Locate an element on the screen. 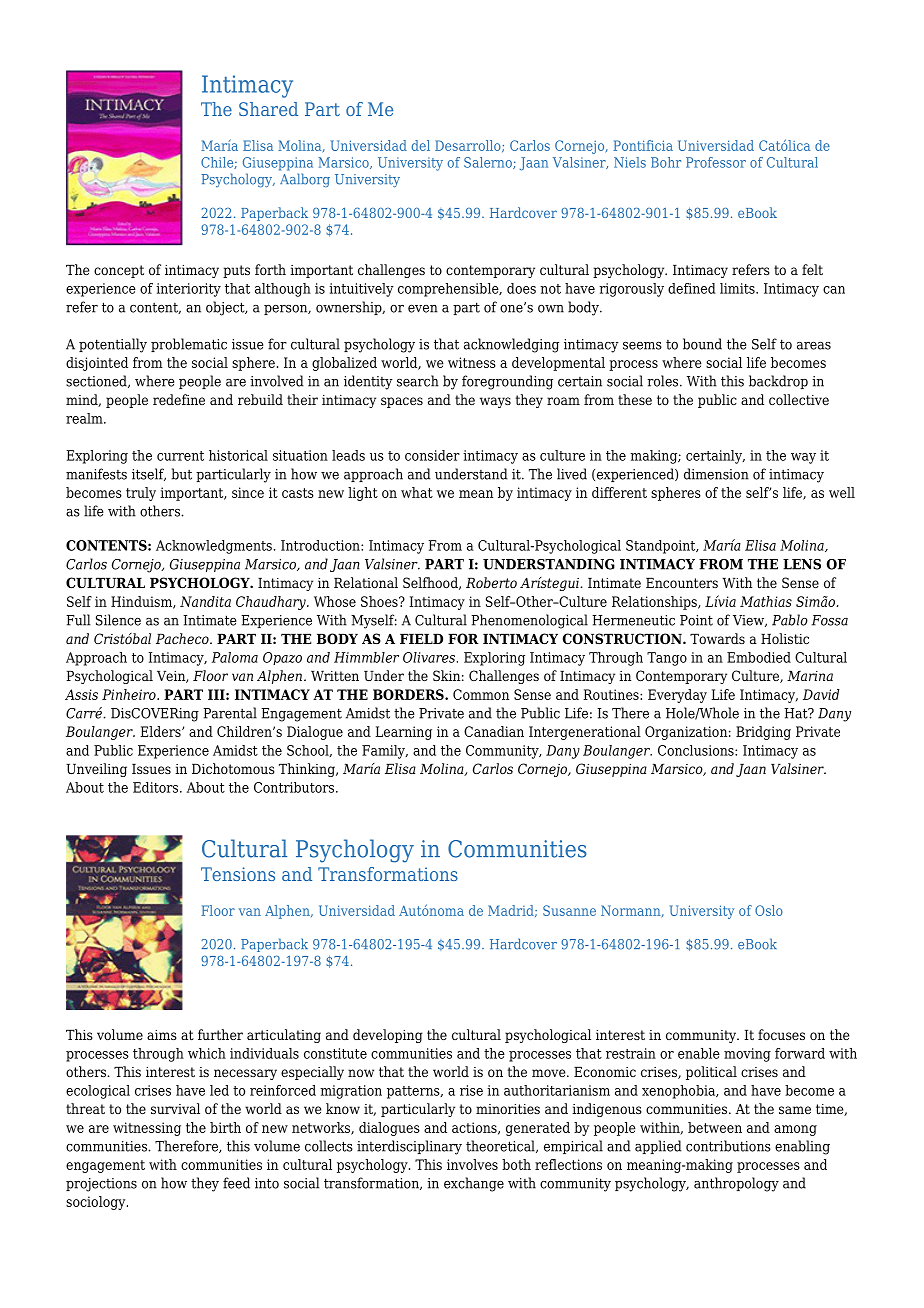 The height and width of the screenshot is (1308, 924). aims is located at coordinates (162, 1035).
